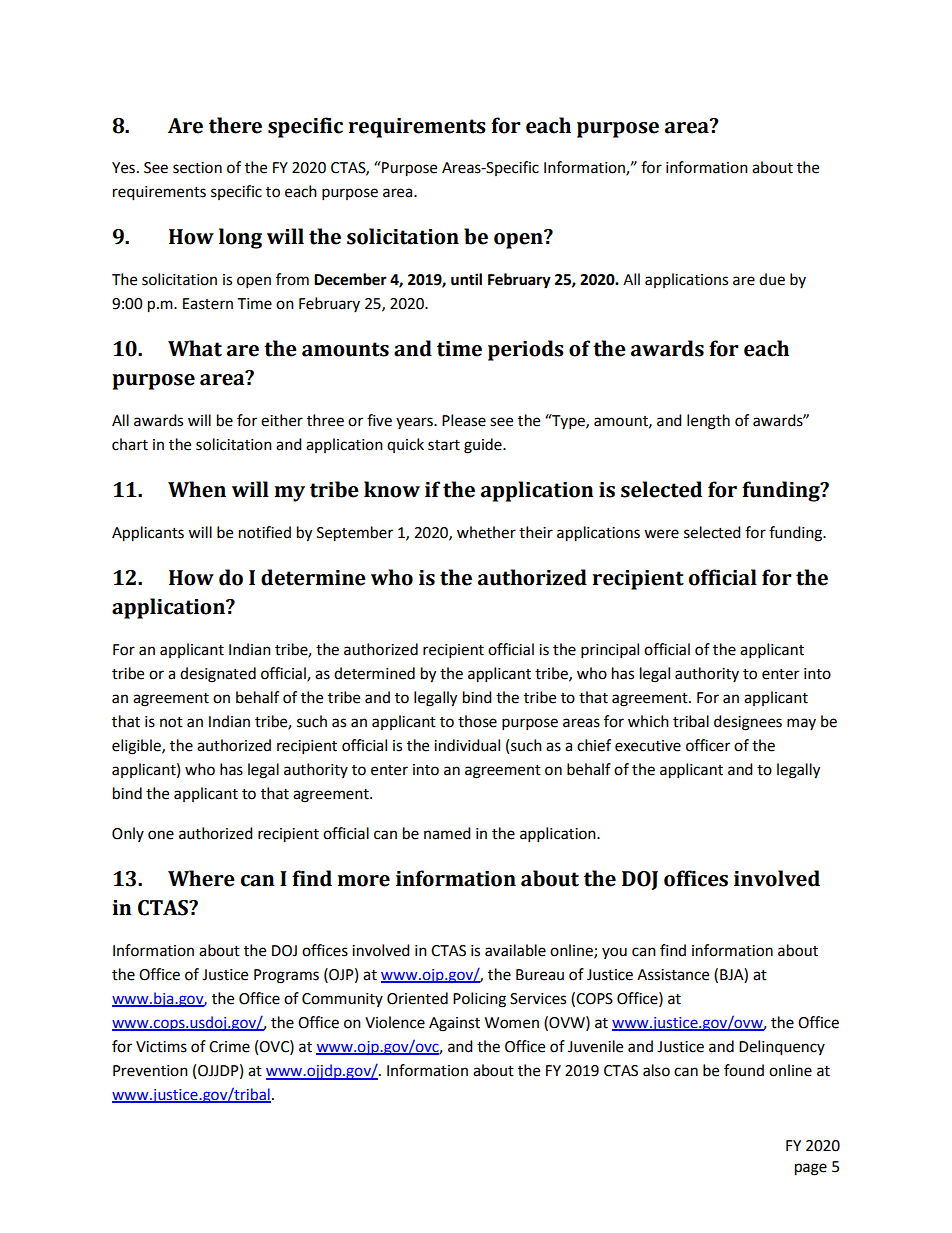 This screenshot has width=952, height=1233. What do you see at coordinates (772, 279) in the screenshot?
I see `due` at bounding box center [772, 279].
